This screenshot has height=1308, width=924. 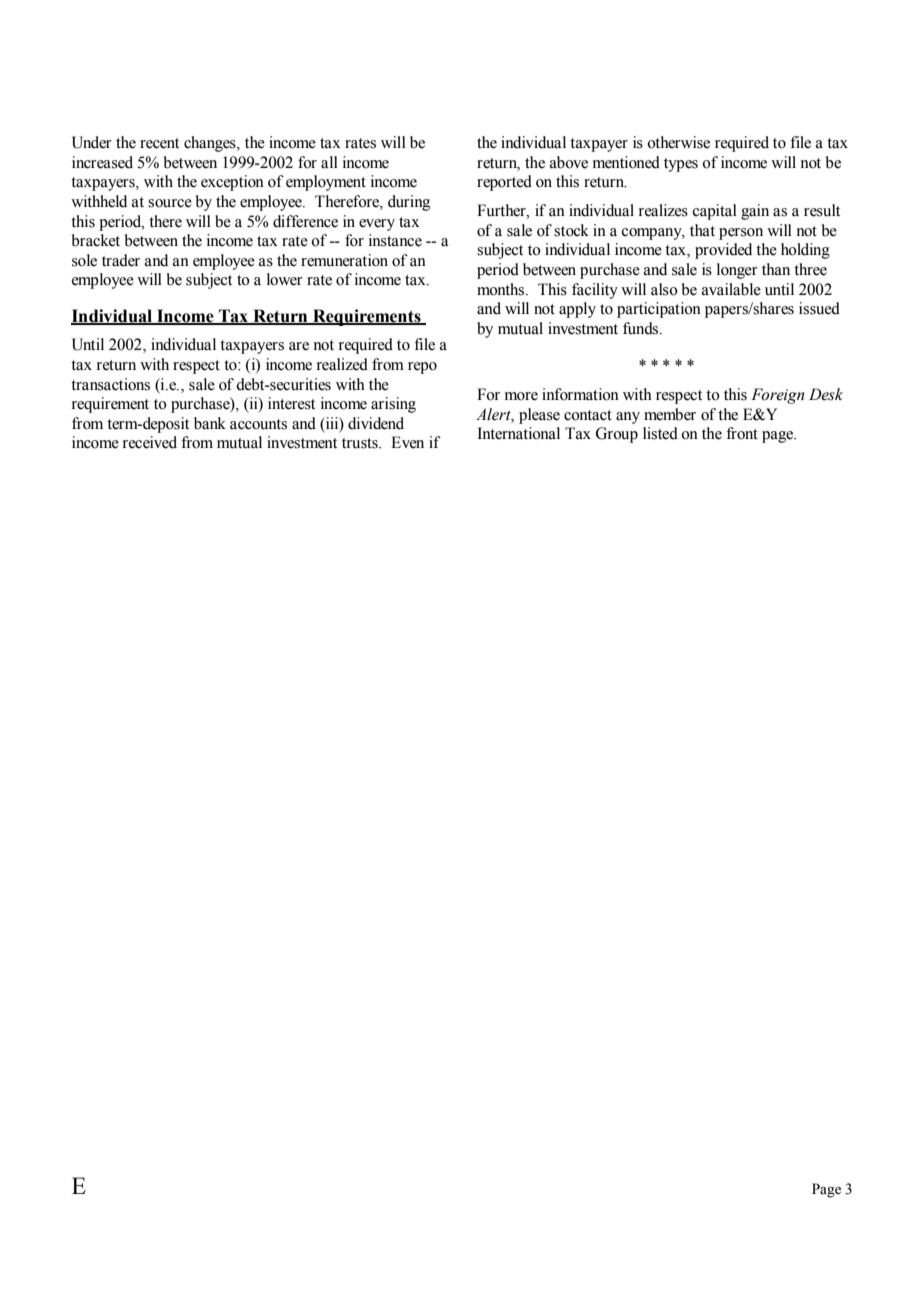 What do you see at coordinates (500, 289) in the screenshot?
I see `months` at bounding box center [500, 289].
